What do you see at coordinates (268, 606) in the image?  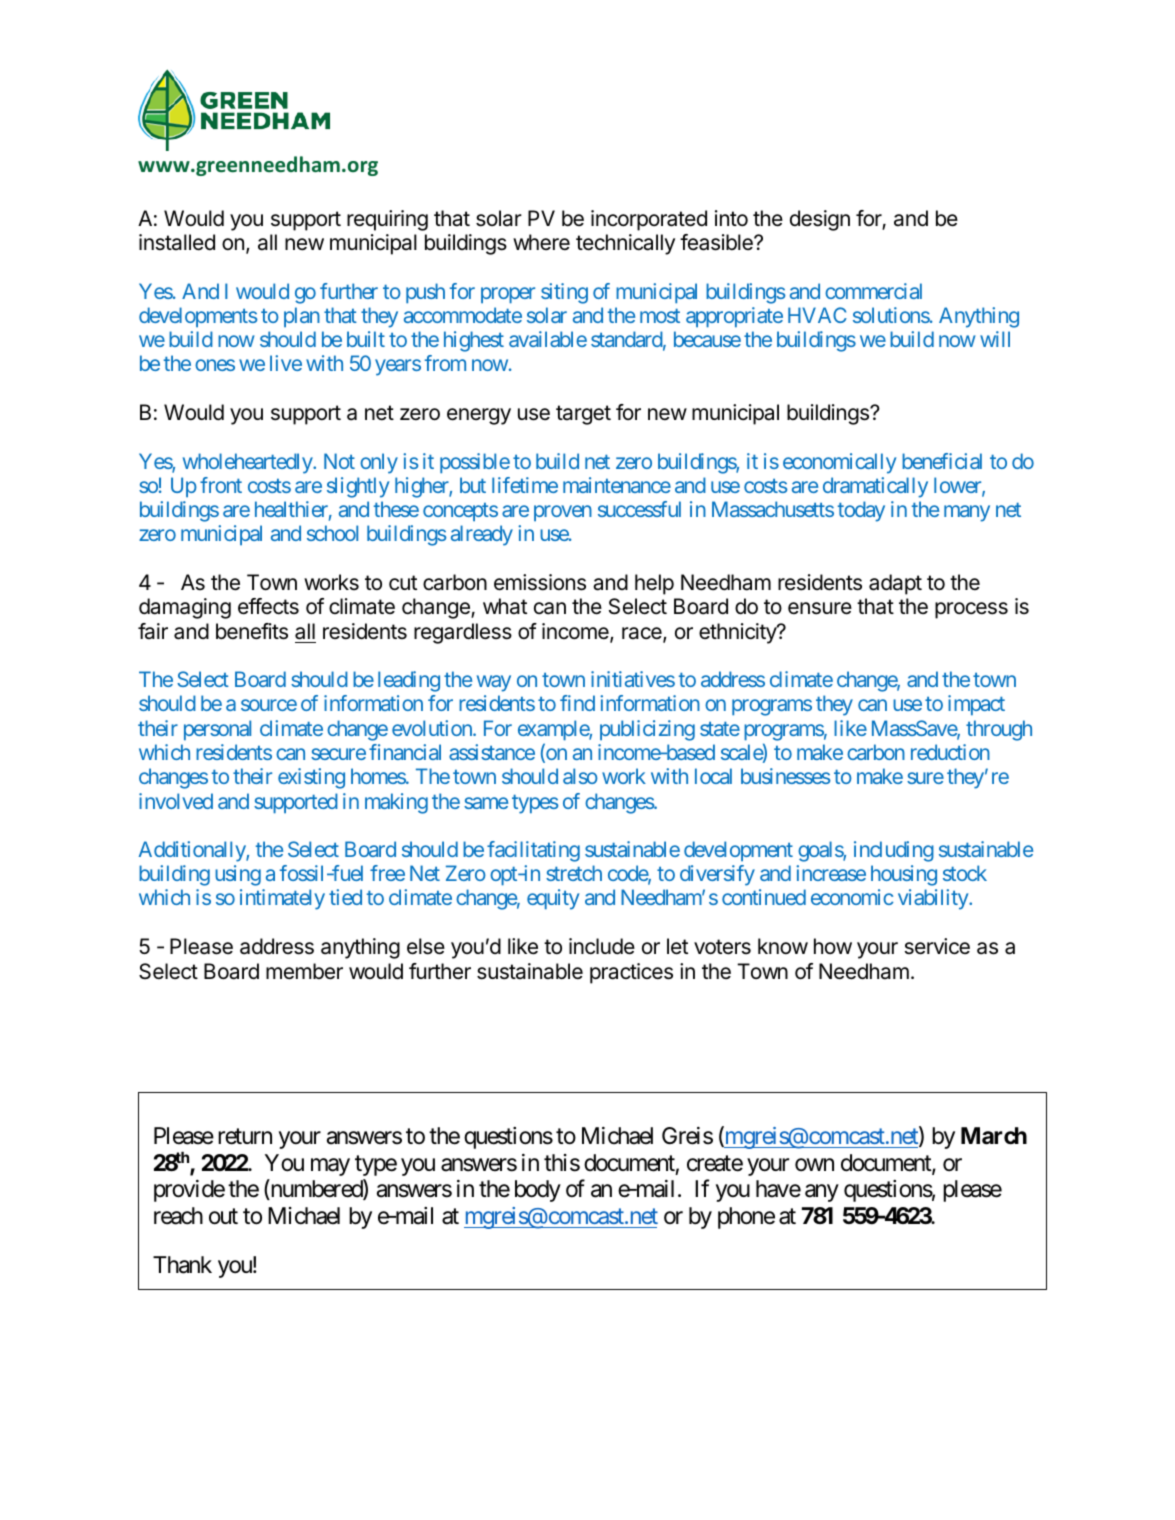 I see `effects` at bounding box center [268, 606].
